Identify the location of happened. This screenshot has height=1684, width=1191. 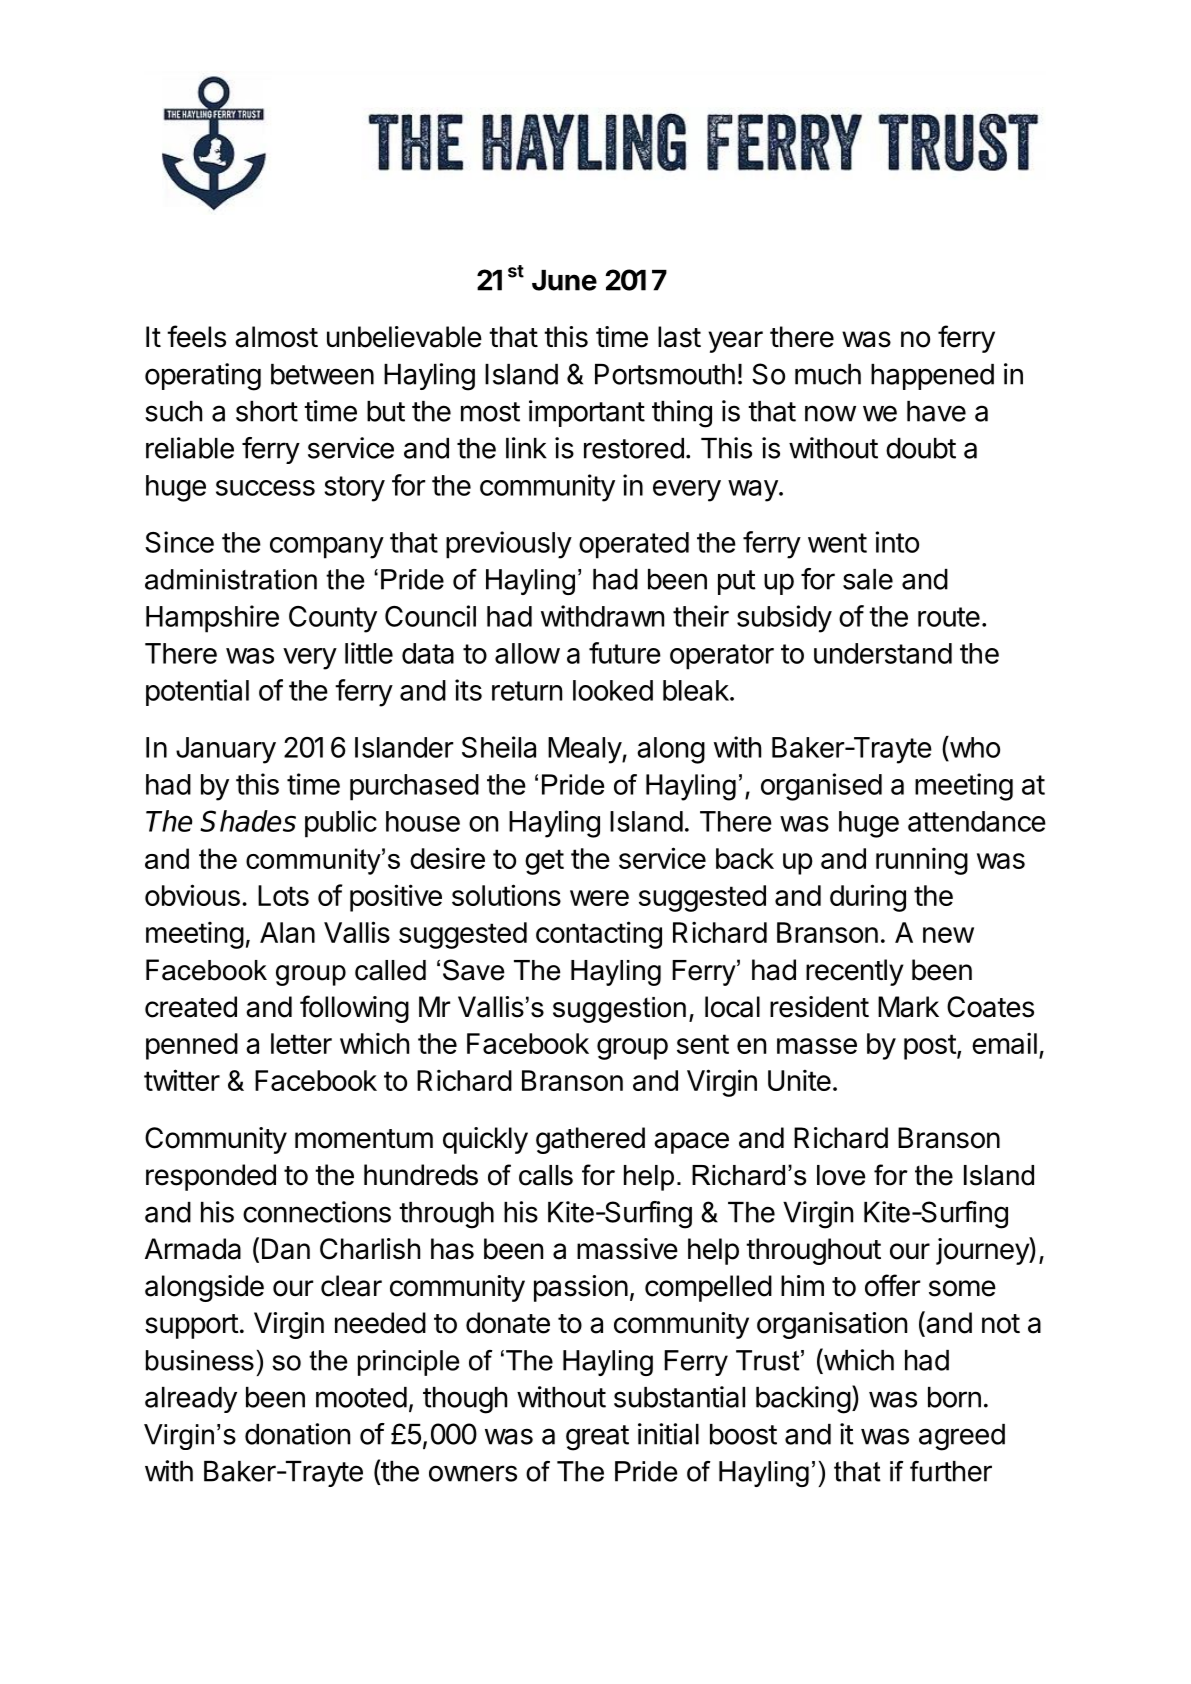
(932, 377).
